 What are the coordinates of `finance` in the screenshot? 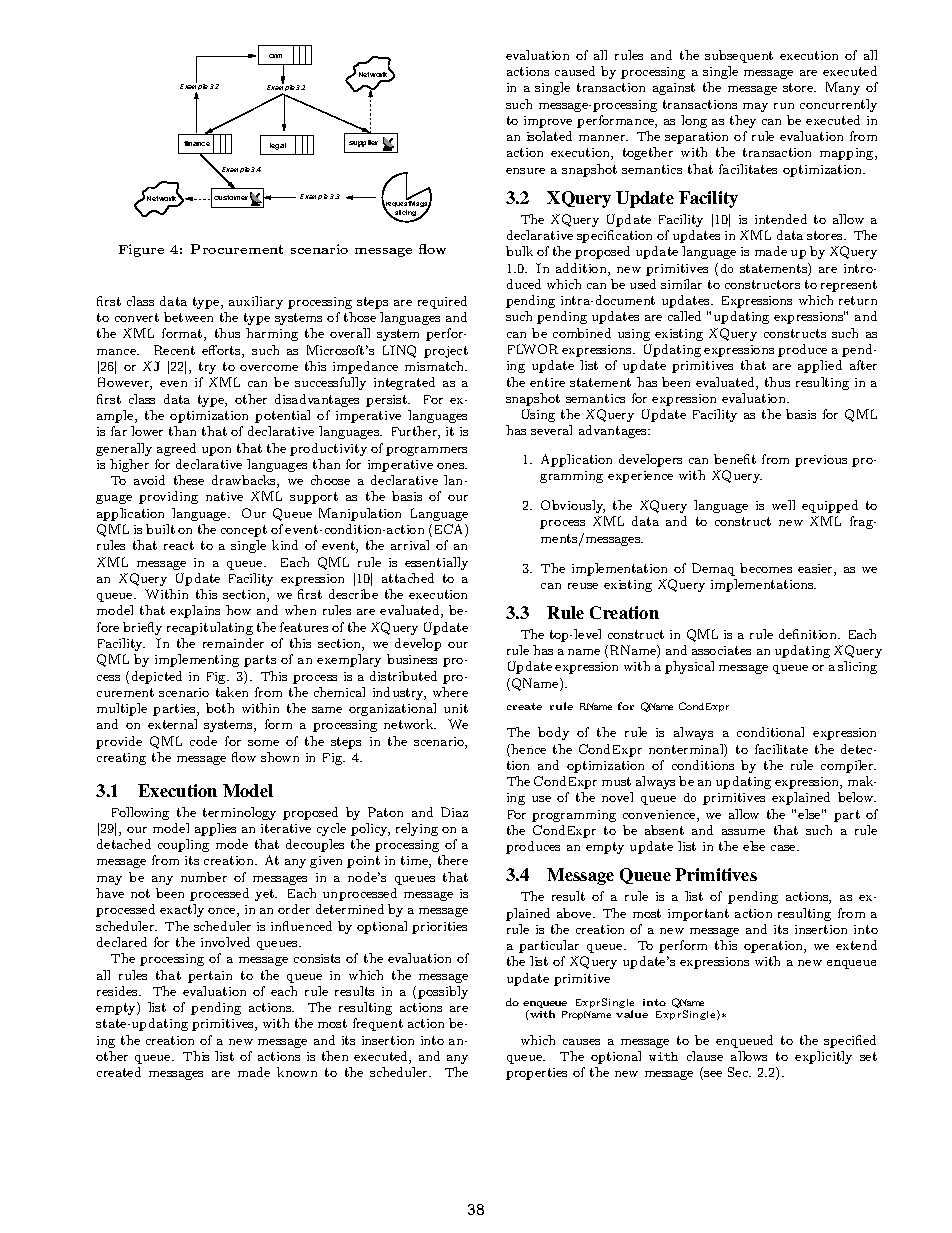 It's located at (197, 143).
